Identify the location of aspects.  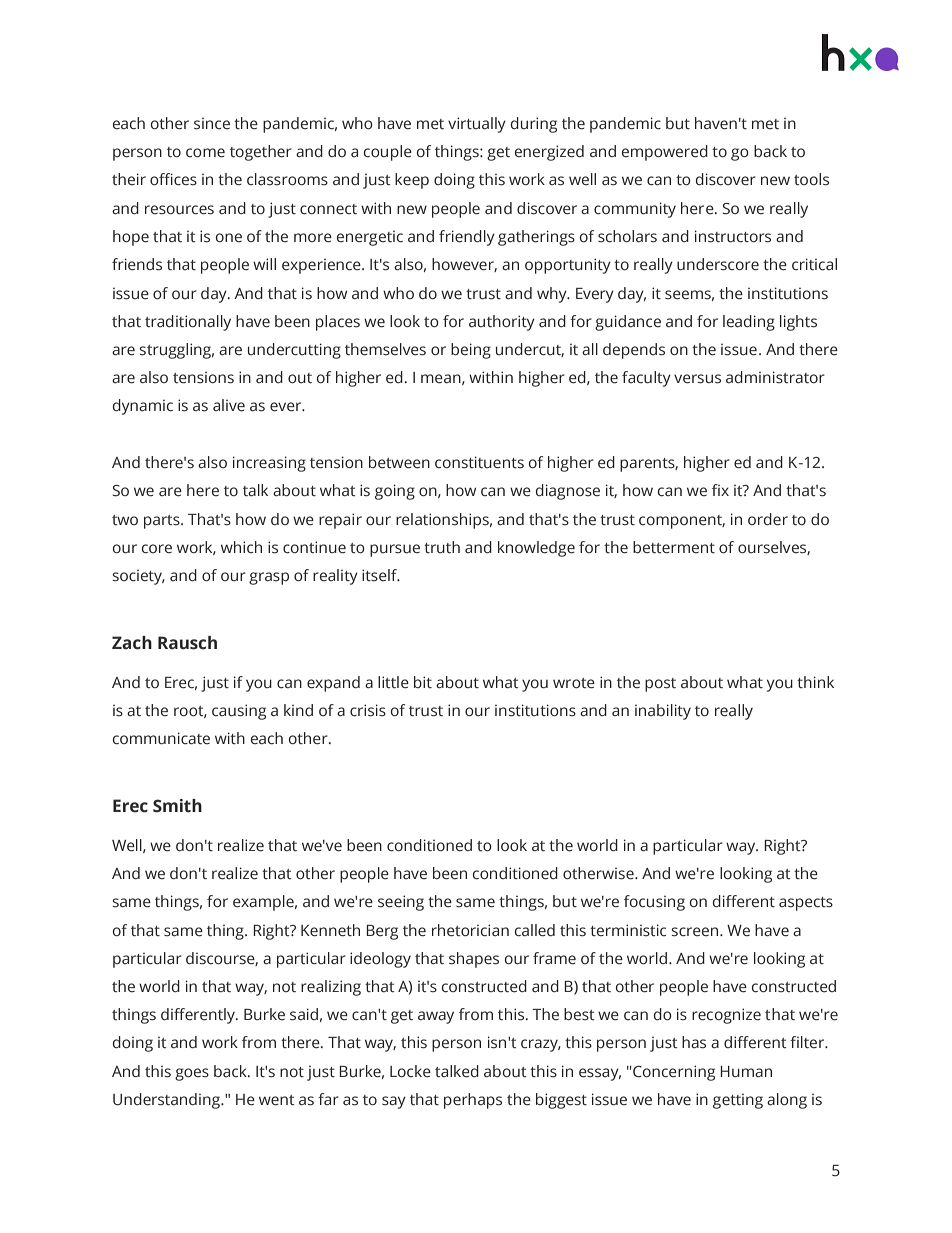
(806, 904).
